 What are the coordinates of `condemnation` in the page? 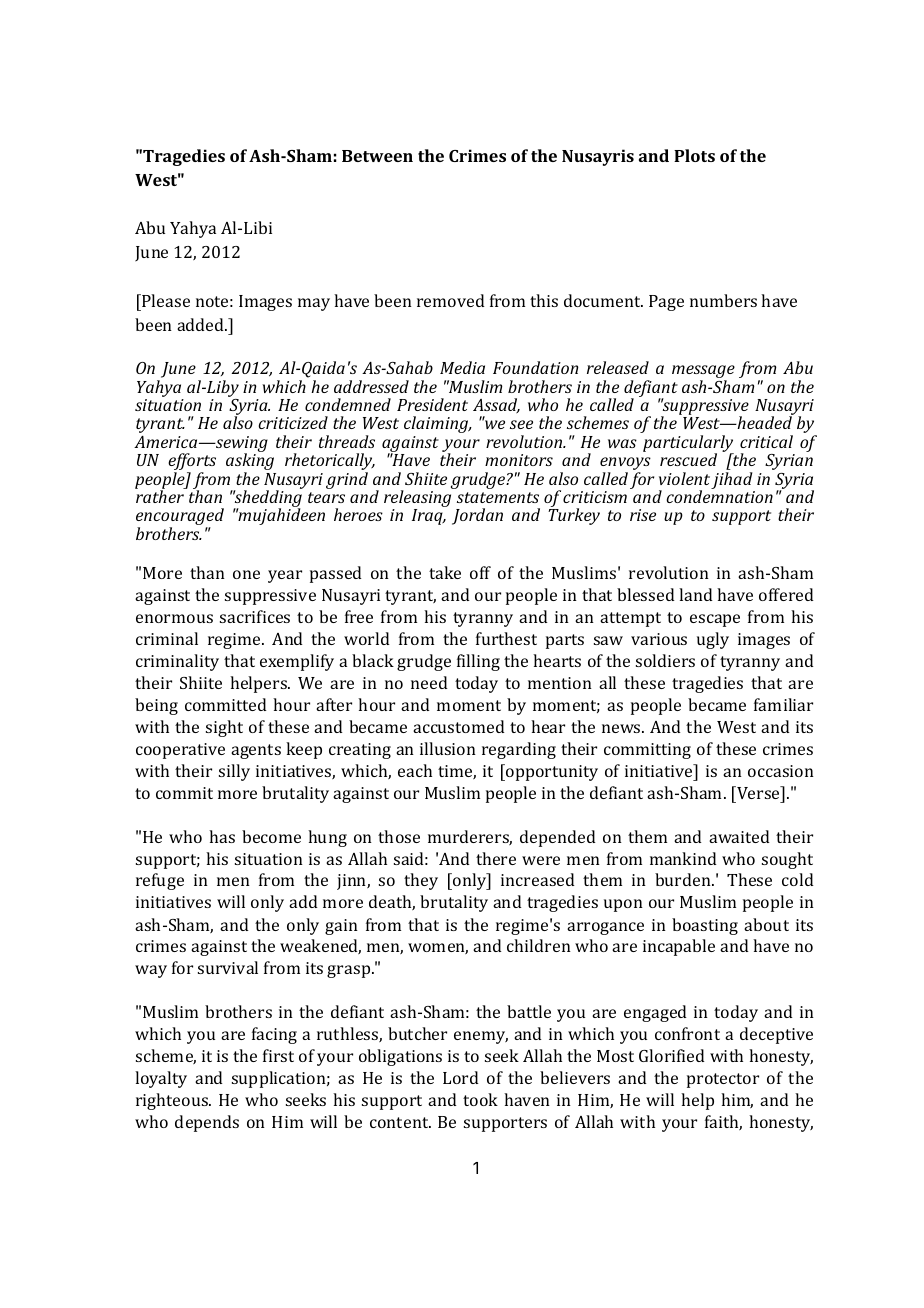 It's located at (719, 495).
